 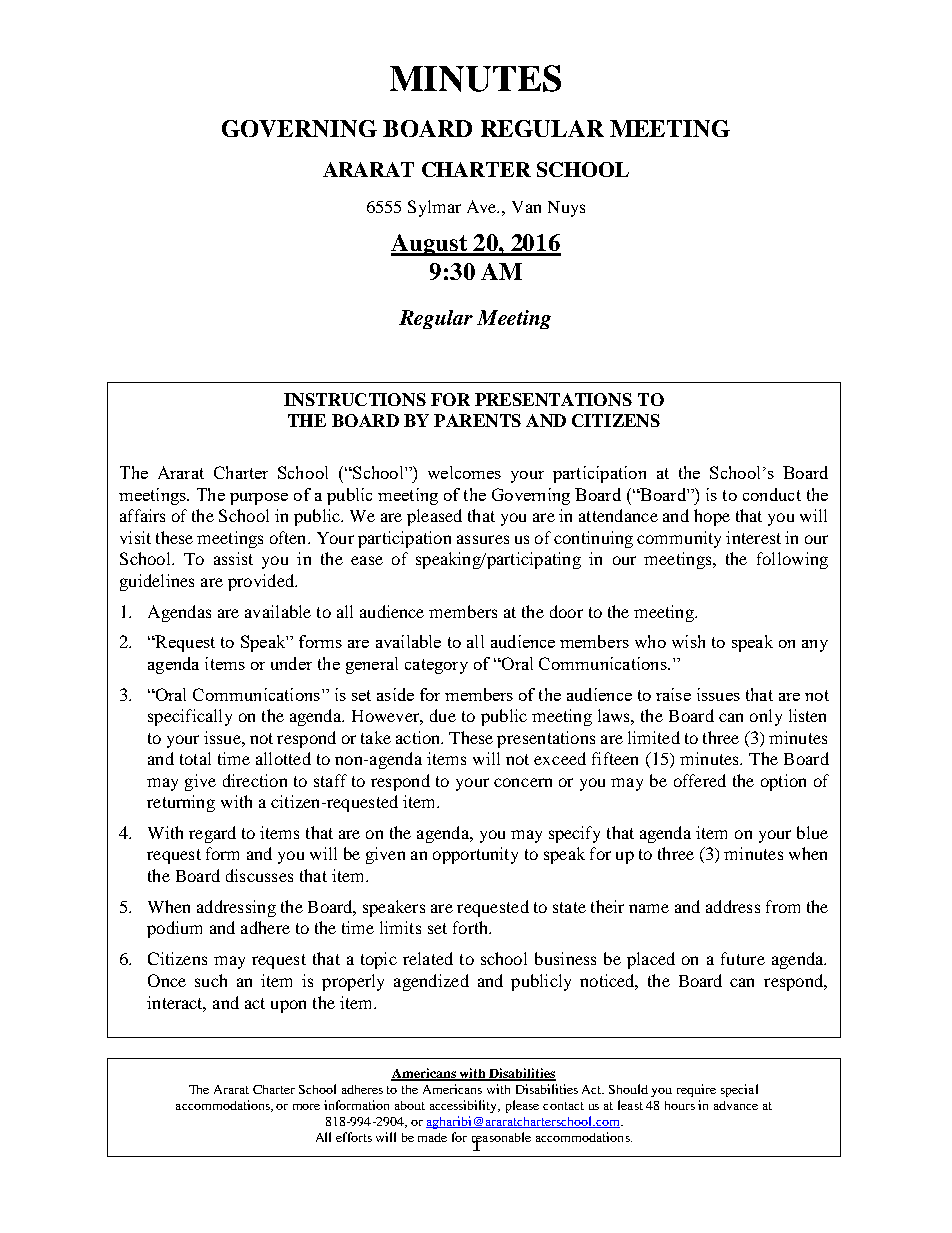 What do you see at coordinates (306, 1107) in the screenshot?
I see `more` at bounding box center [306, 1107].
